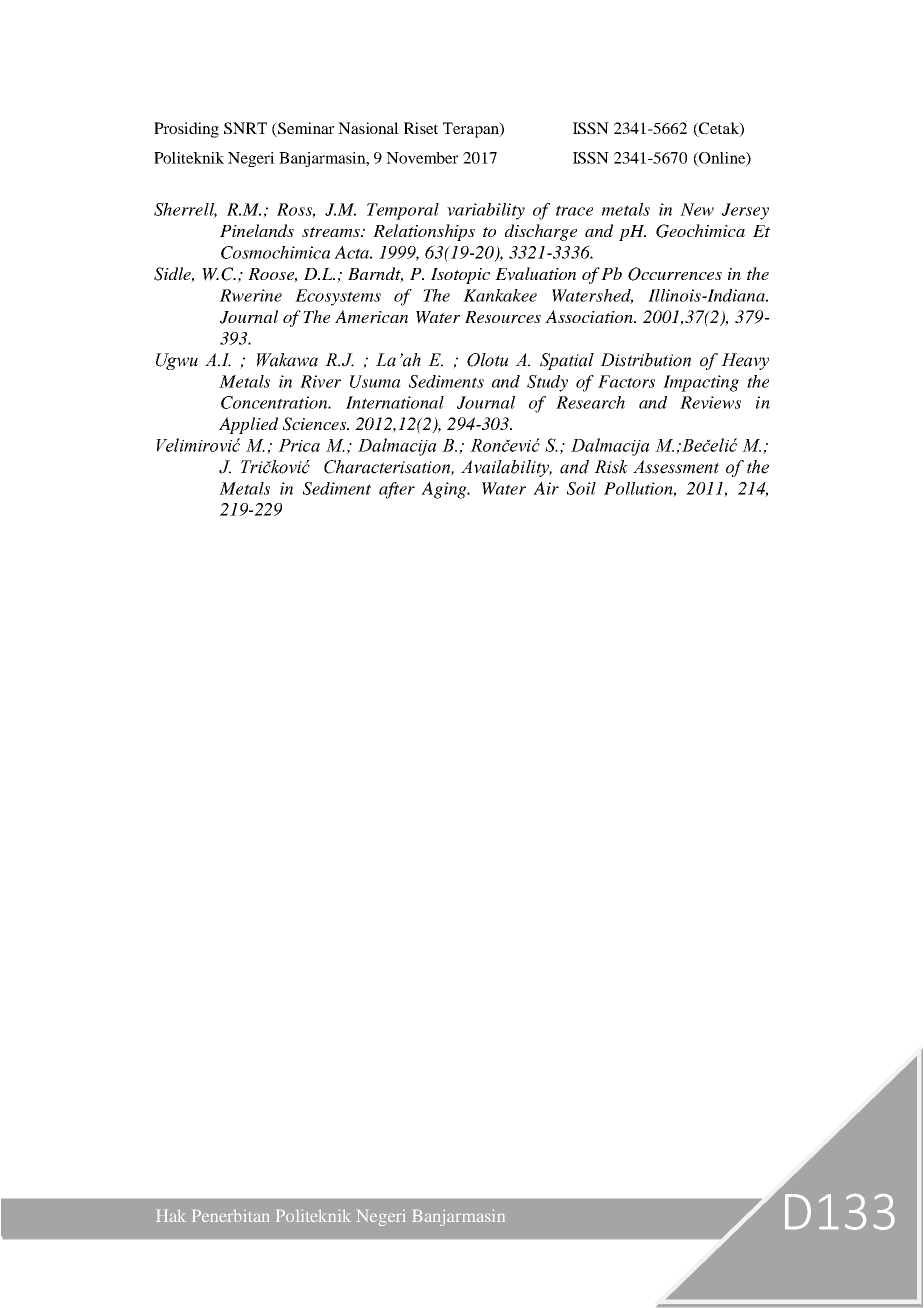 Image resolution: width=924 pixels, height=1308 pixels. I want to click on Assessment, so click(676, 467).
